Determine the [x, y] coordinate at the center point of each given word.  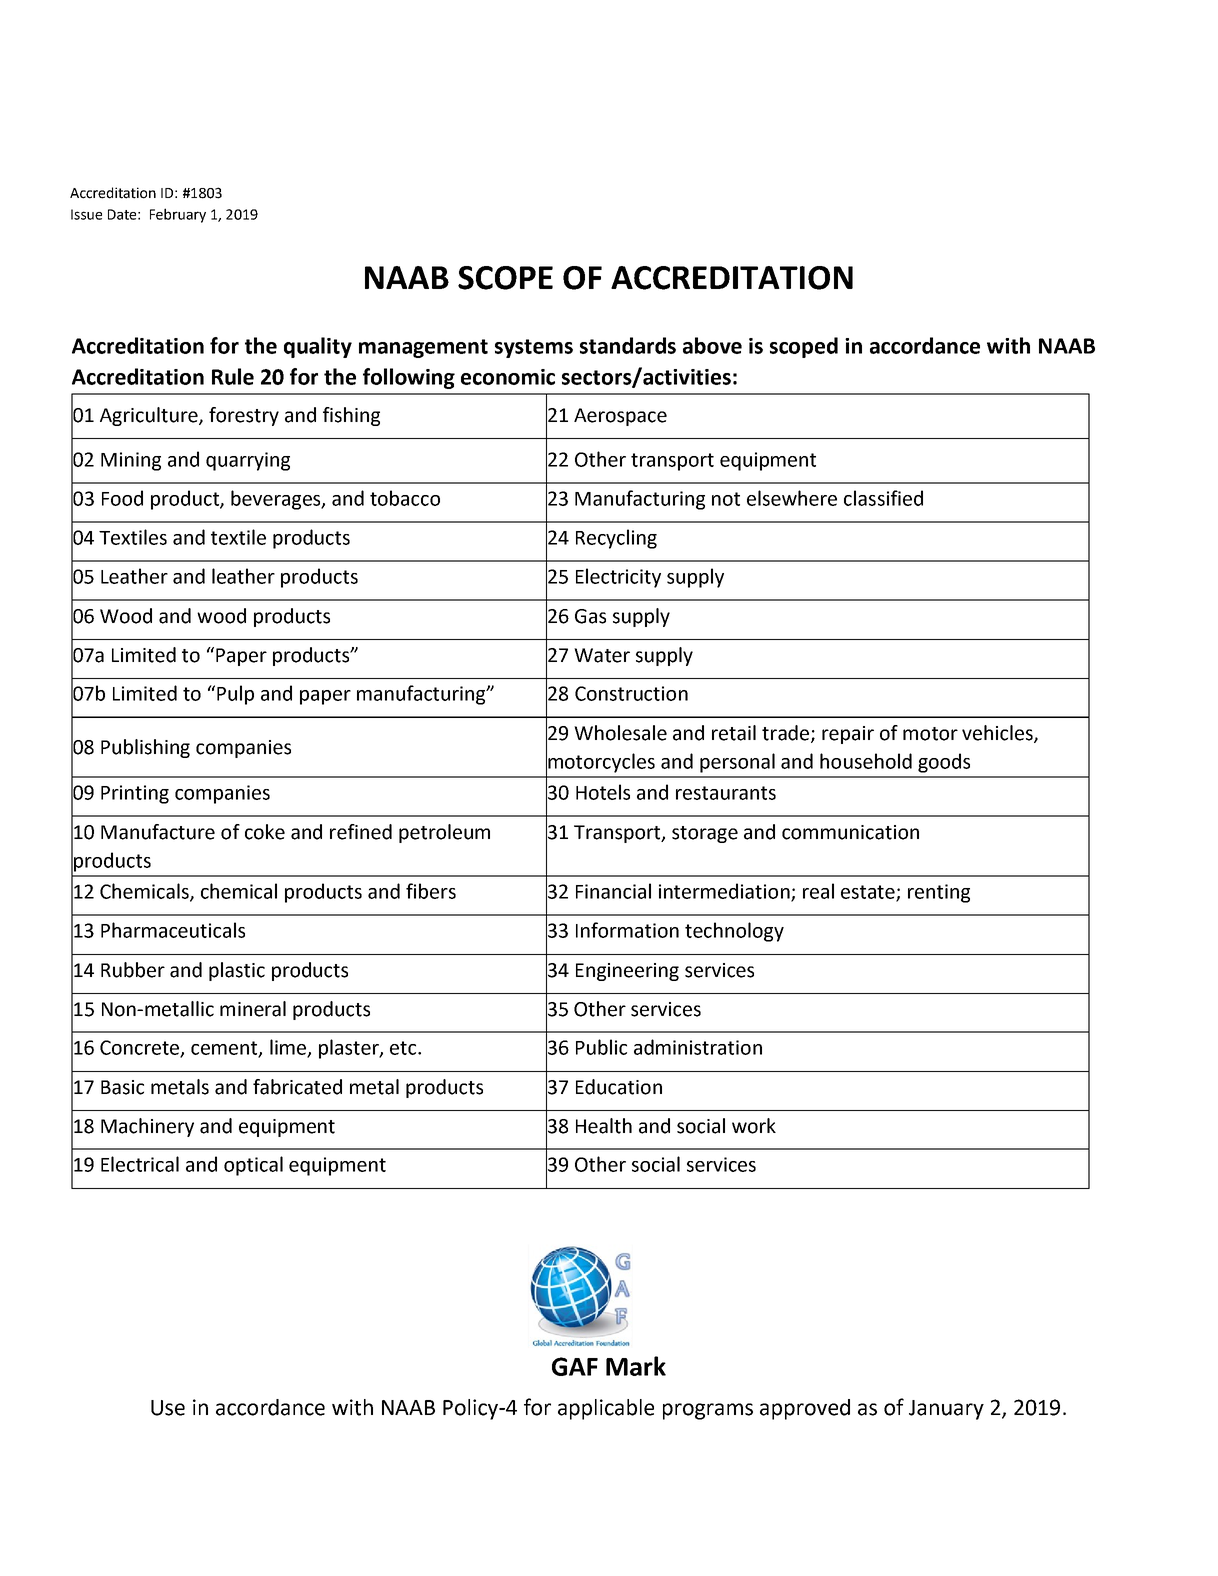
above [712, 345]
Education [619, 1087]
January [946, 1410]
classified [883, 498]
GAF [575, 1366]
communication [850, 832]
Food [122, 498]
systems [534, 348]
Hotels [603, 792]
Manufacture [158, 832]
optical [253, 1166]
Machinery [147, 1127]
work [754, 1126]
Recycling [616, 539]
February [178, 215]
